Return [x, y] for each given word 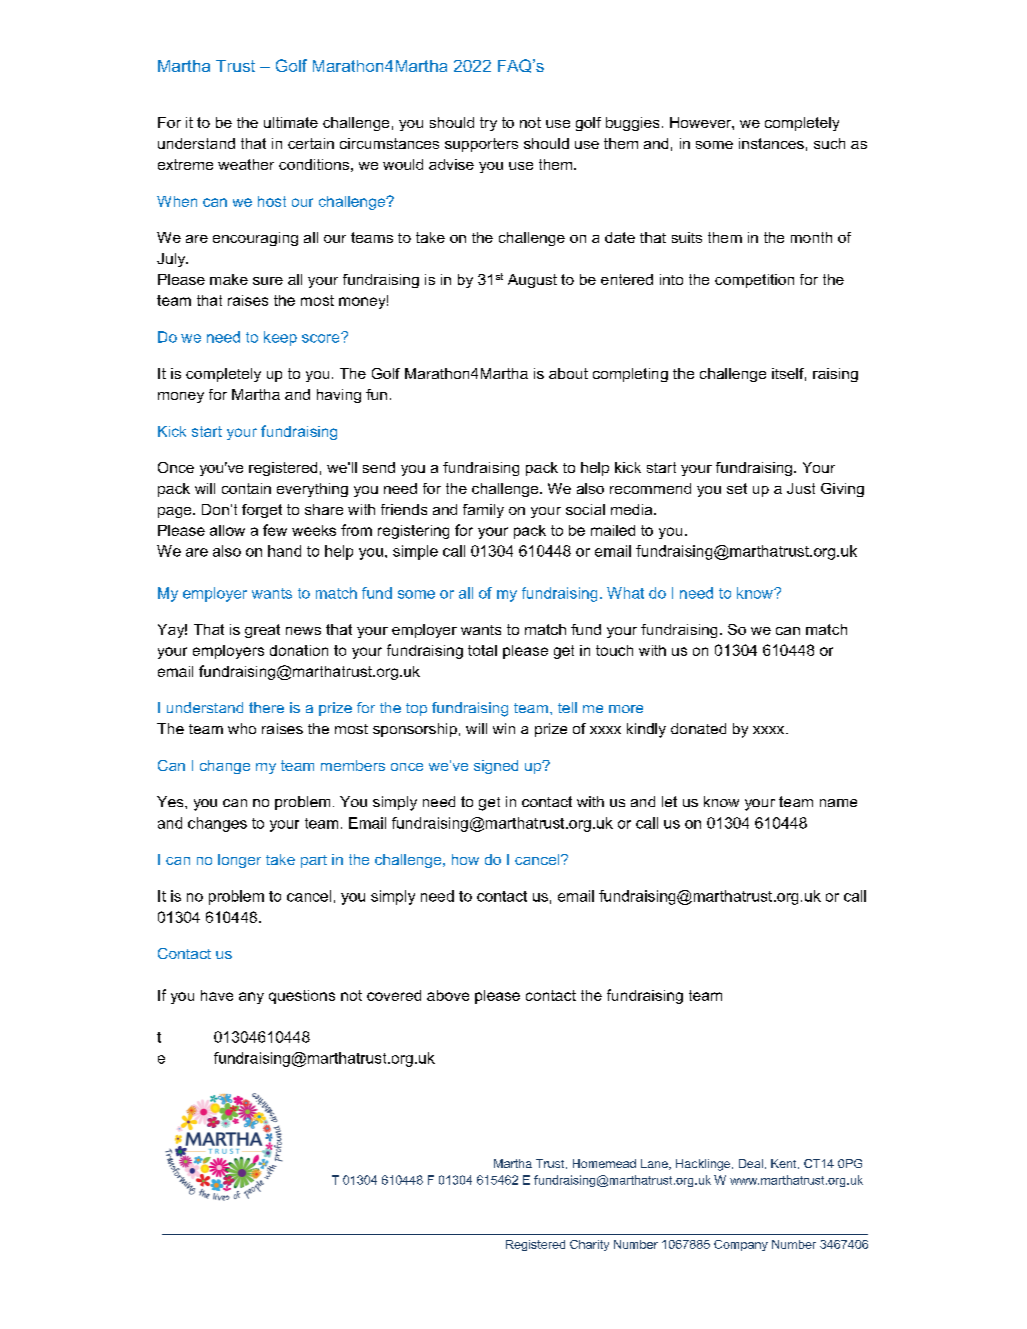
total [482, 650]
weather [246, 164]
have [217, 995]
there [266, 707]
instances [771, 143]
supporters [481, 145]
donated [698, 728]
